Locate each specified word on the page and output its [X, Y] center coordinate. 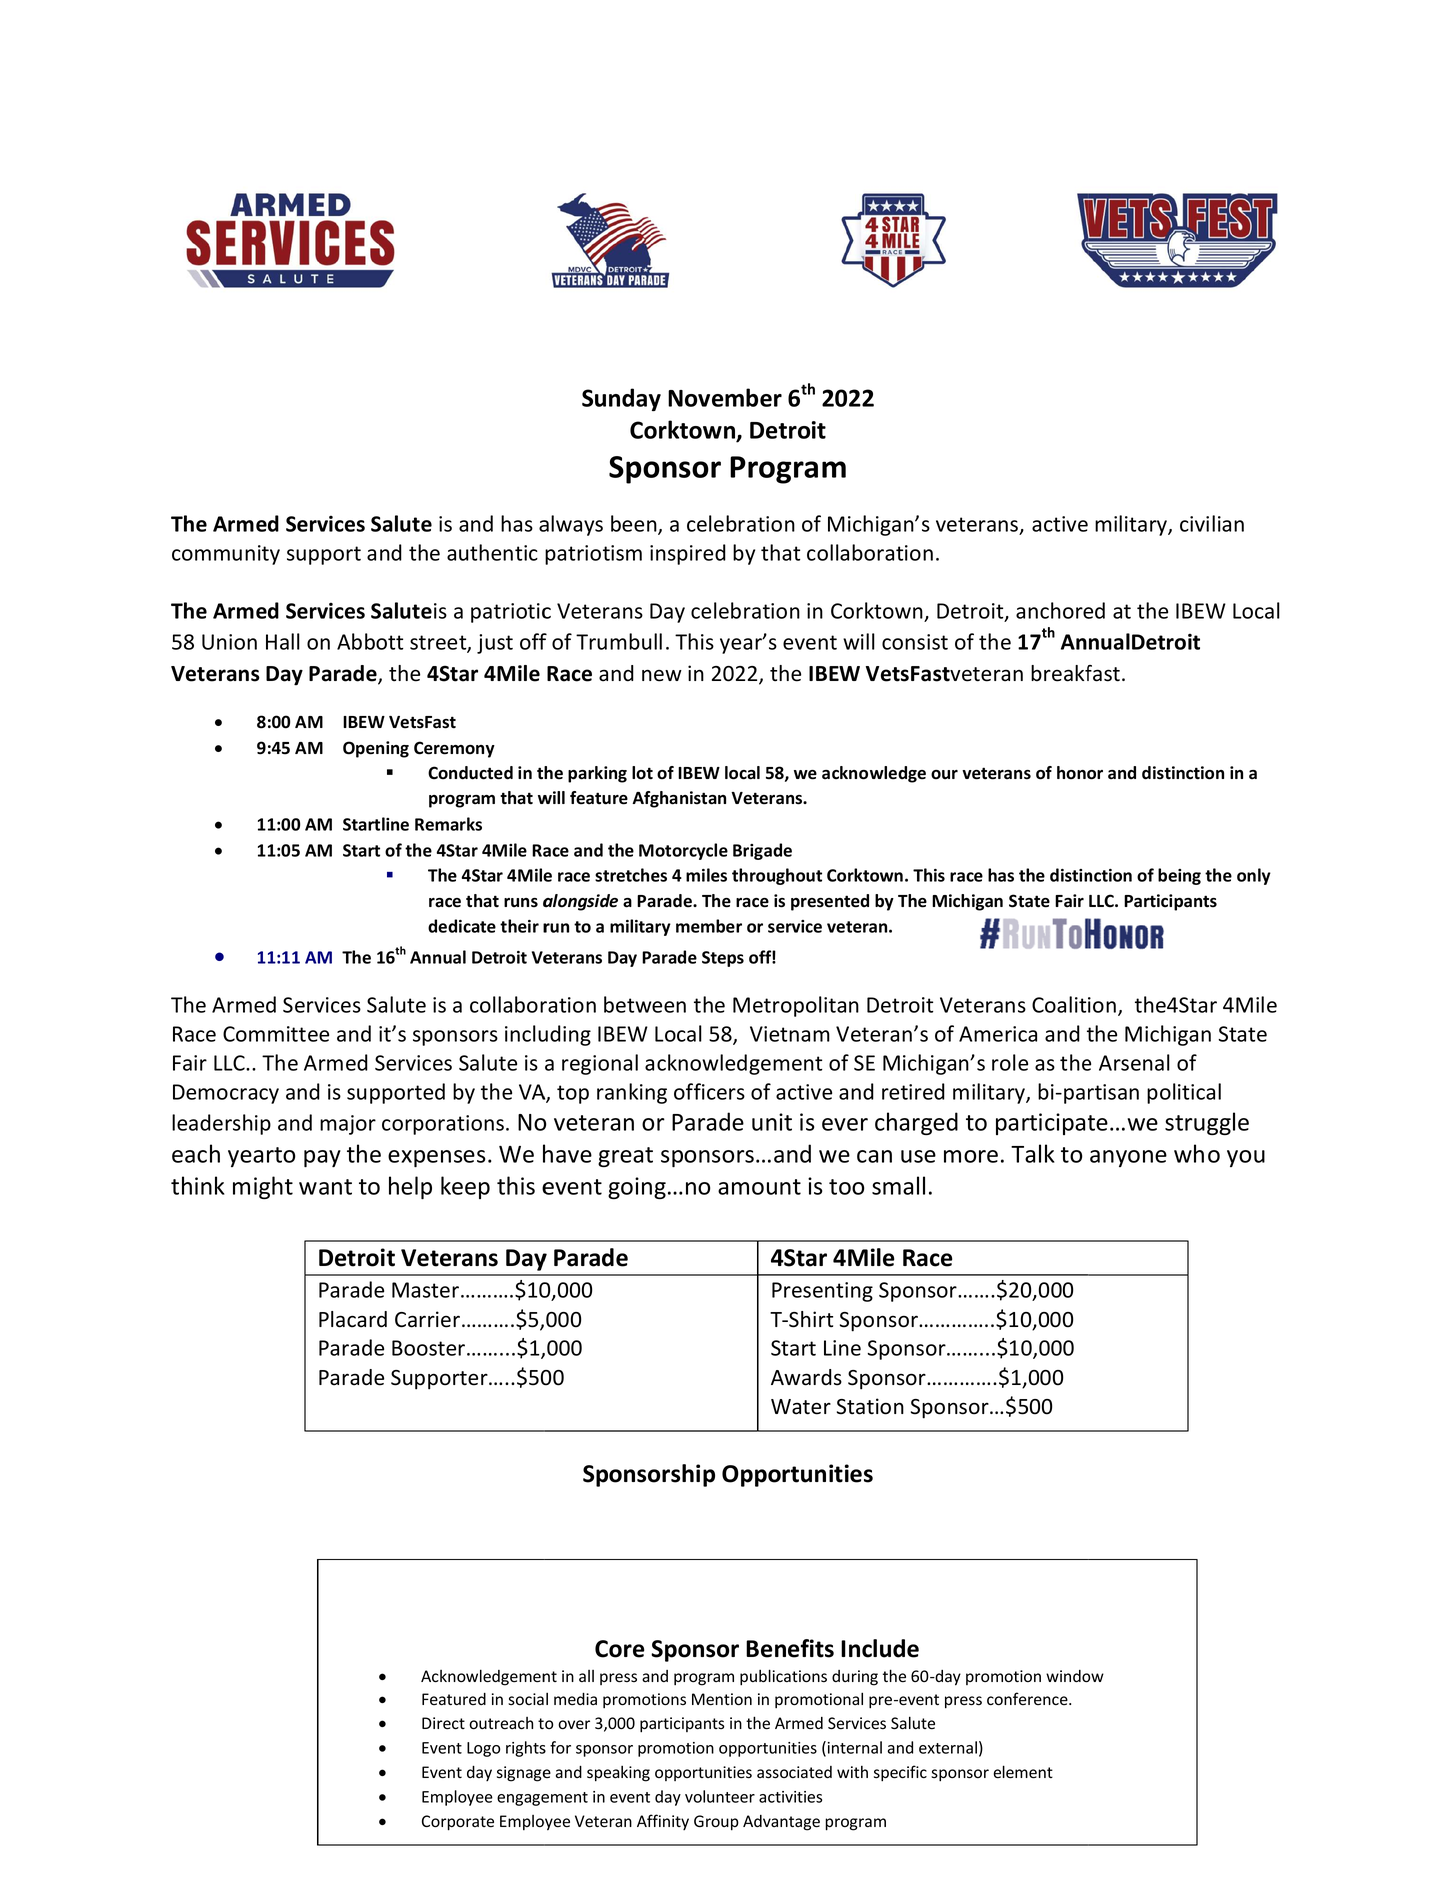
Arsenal [1134, 1062]
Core [619, 1649]
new [662, 675]
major [348, 1125]
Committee [276, 1034]
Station [870, 1406]
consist [915, 642]
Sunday [621, 399]
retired [913, 1091]
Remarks [448, 824]
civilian [1212, 523]
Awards [806, 1377]
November [725, 397]
